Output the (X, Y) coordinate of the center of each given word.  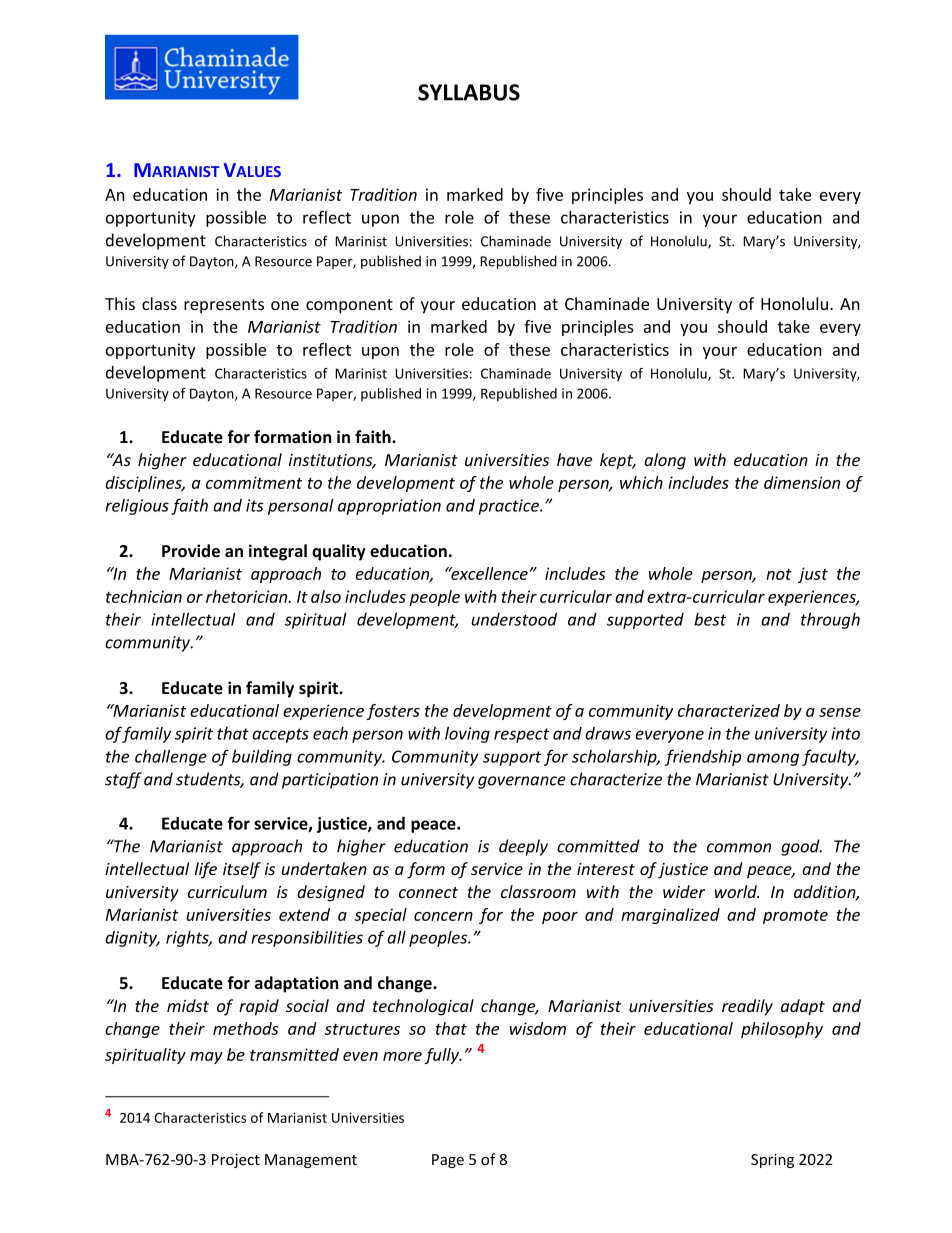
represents (224, 306)
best (710, 619)
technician (144, 596)
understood (514, 619)
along (665, 461)
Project (236, 1161)
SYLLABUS (469, 92)
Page (448, 1161)
